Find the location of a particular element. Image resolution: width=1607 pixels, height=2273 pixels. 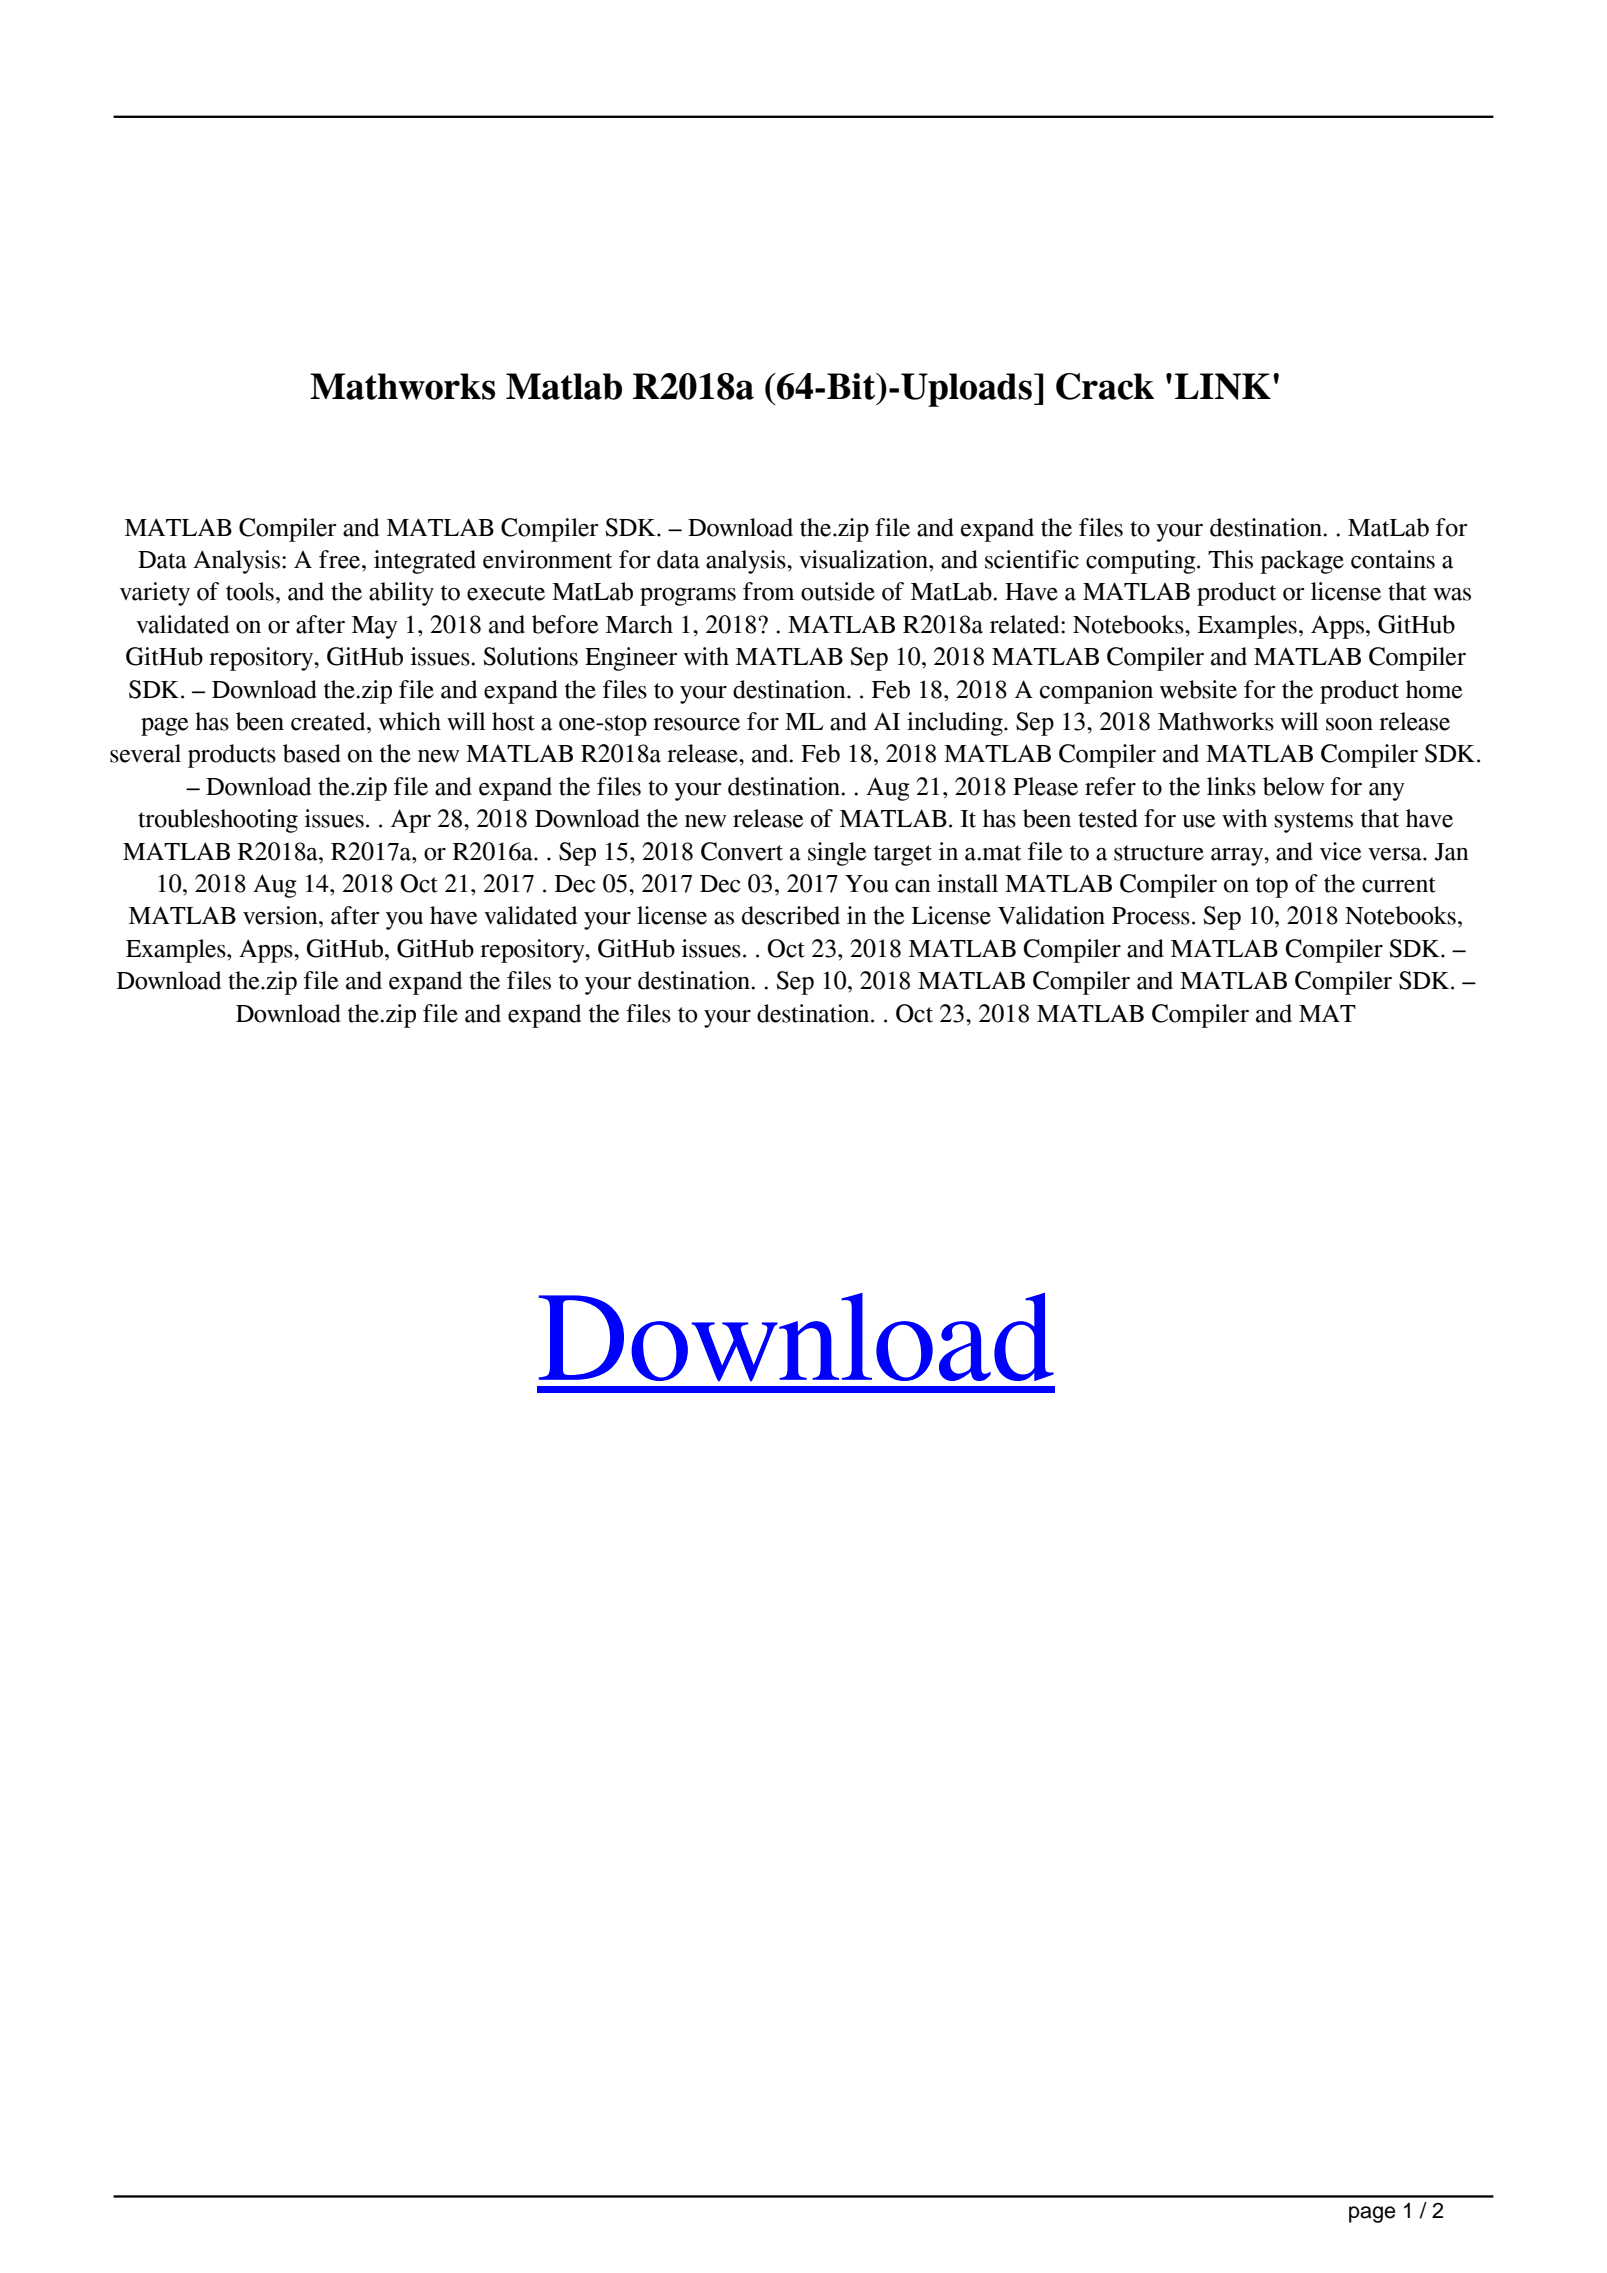

was is located at coordinates (1452, 594).
